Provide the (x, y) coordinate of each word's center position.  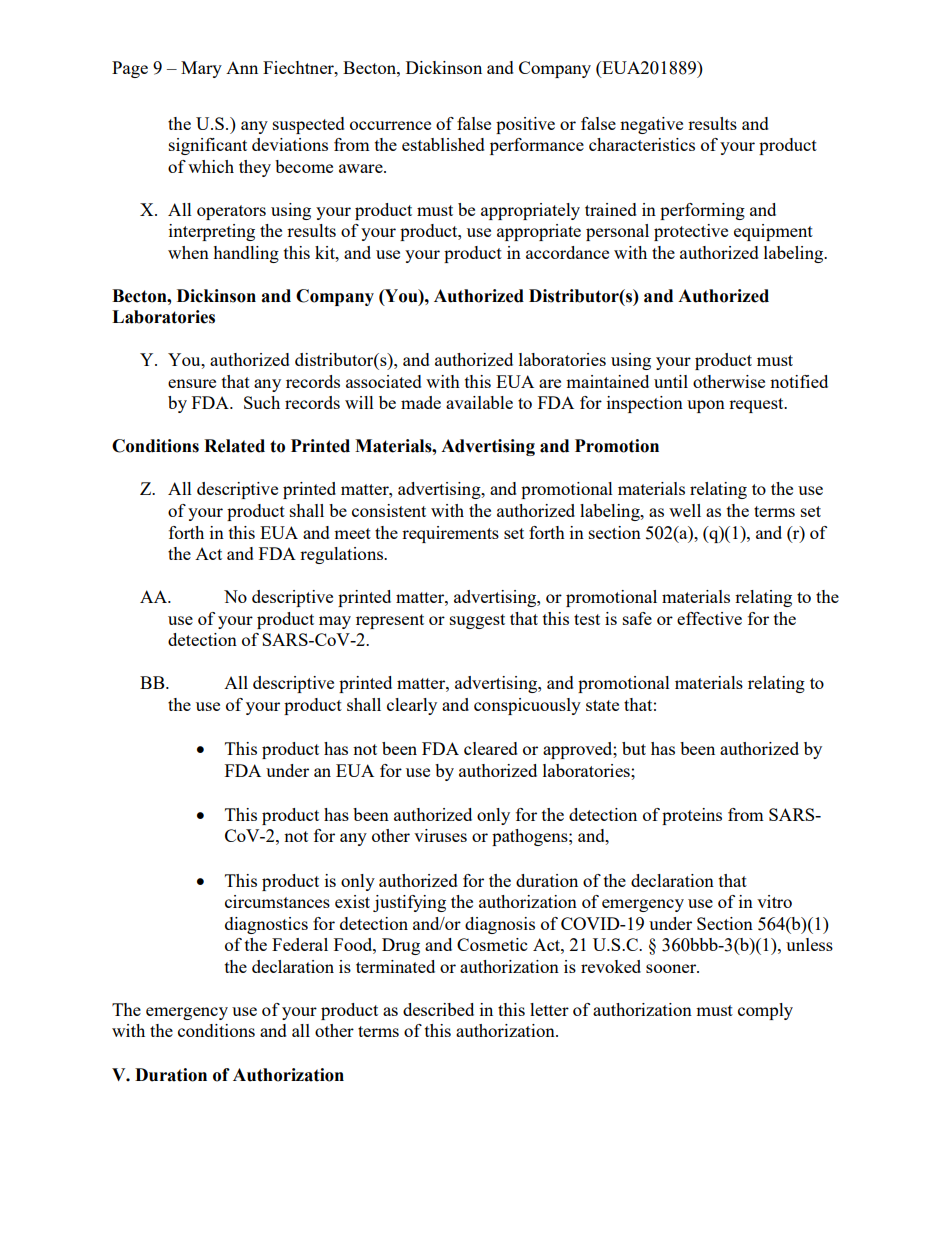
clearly (412, 706)
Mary (201, 69)
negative (651, 125)
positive (525, 125)
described (438, 1009)
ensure (192, 383)
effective (709, 618)
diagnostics (266, 925)
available (479, 402)
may (335, 622)
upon (706, 406)
